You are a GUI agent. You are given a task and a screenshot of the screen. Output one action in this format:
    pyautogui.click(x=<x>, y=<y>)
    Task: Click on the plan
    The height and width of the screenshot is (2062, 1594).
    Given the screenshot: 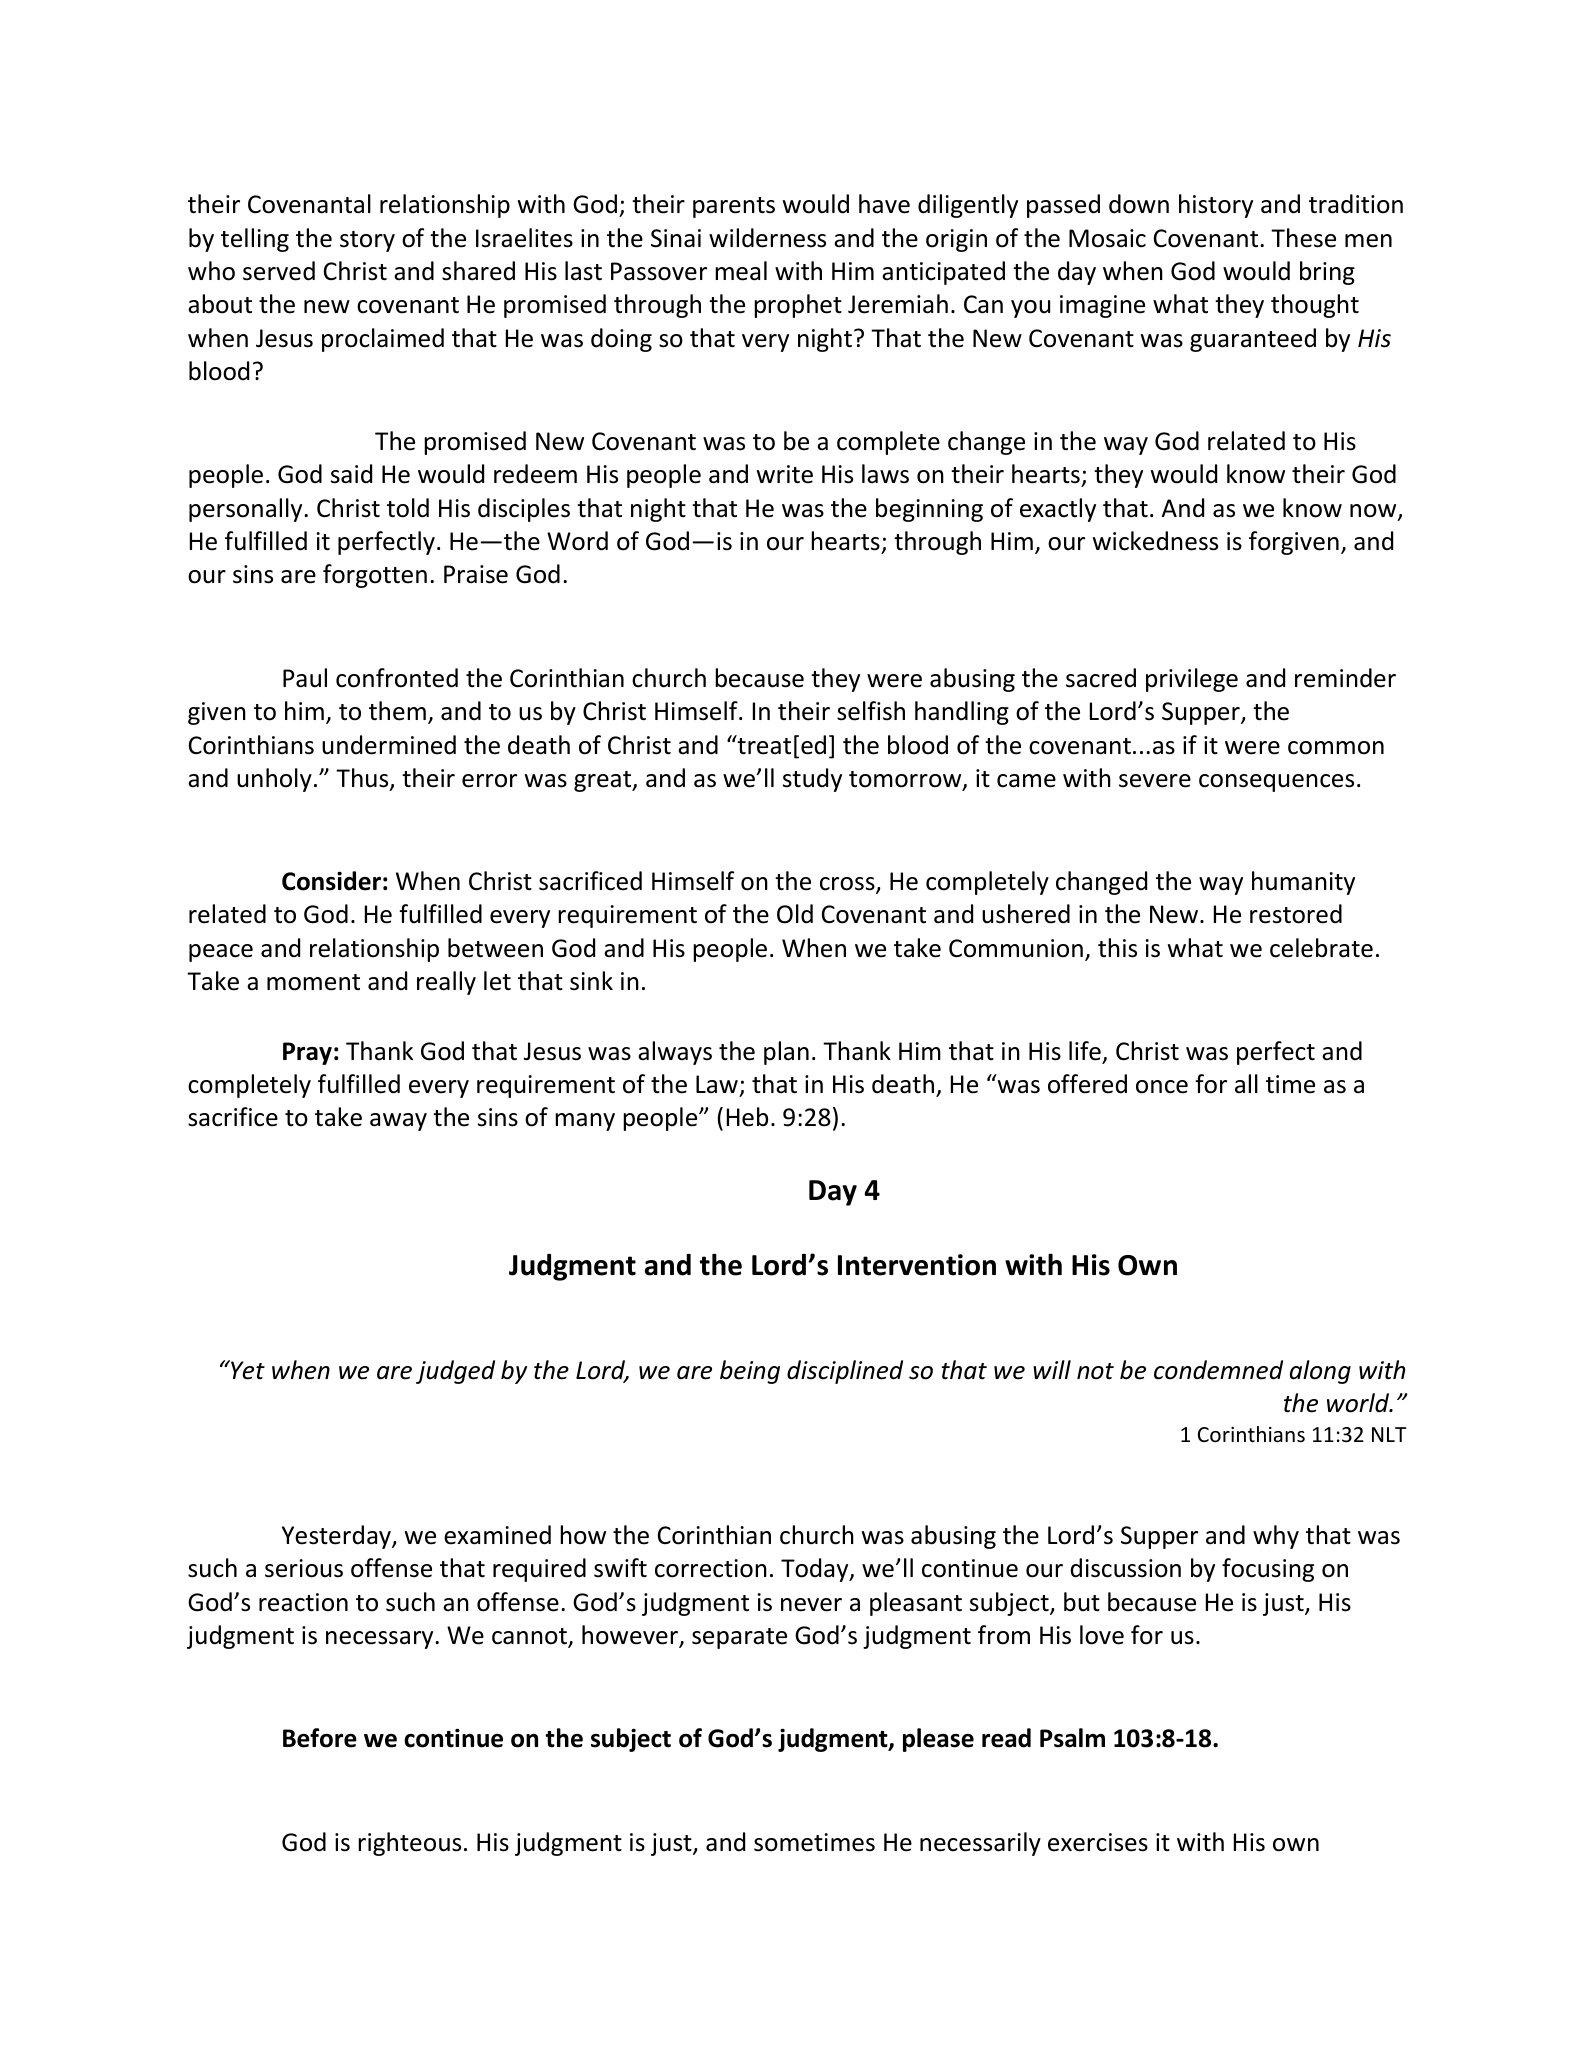 What is the action you would take?
    pyautogui.click(x=786, y=1053)
